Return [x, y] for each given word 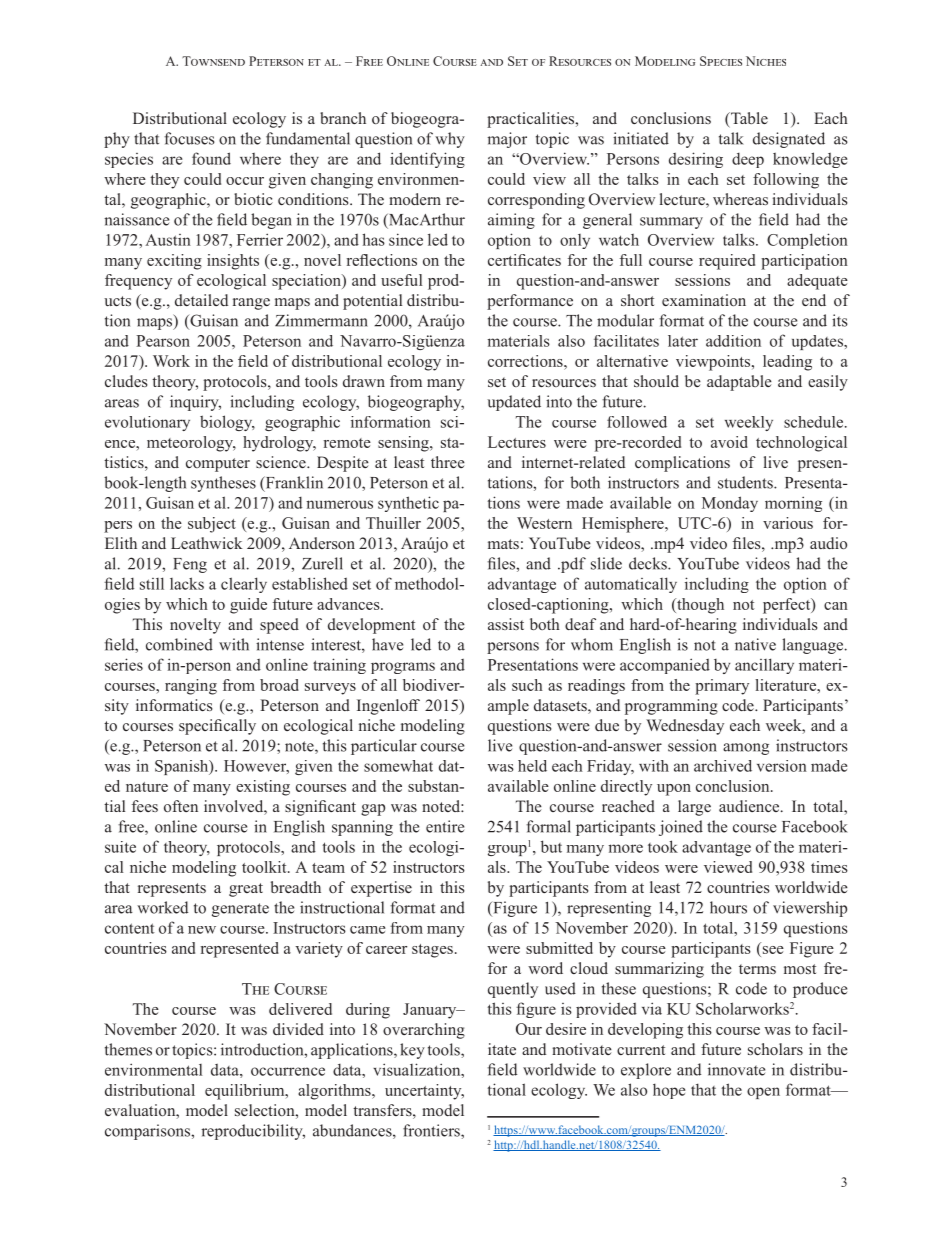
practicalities [532, 120]
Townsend [213, 61]
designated [789, 140]
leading [787, 363]
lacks [187, 583]
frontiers [432, 1130]
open [763, 1093]
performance [530, 302]
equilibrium [246, 1092]
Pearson [163, 341]
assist [506, 624]
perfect [788, 606]
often [181, 806]
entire [445, 826]
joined [681, 828]
